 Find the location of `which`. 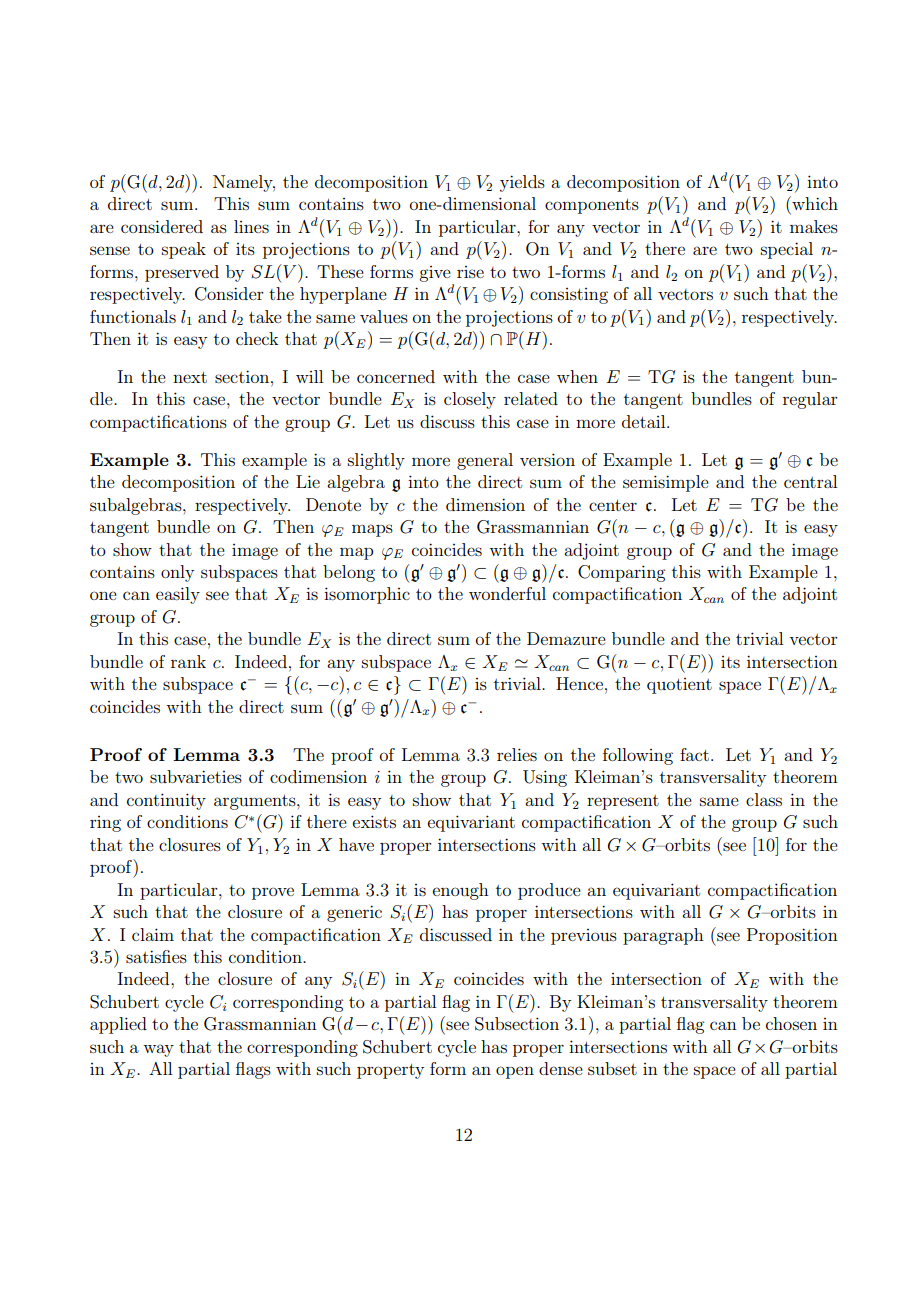

which is located at coordinates (814, 203).
